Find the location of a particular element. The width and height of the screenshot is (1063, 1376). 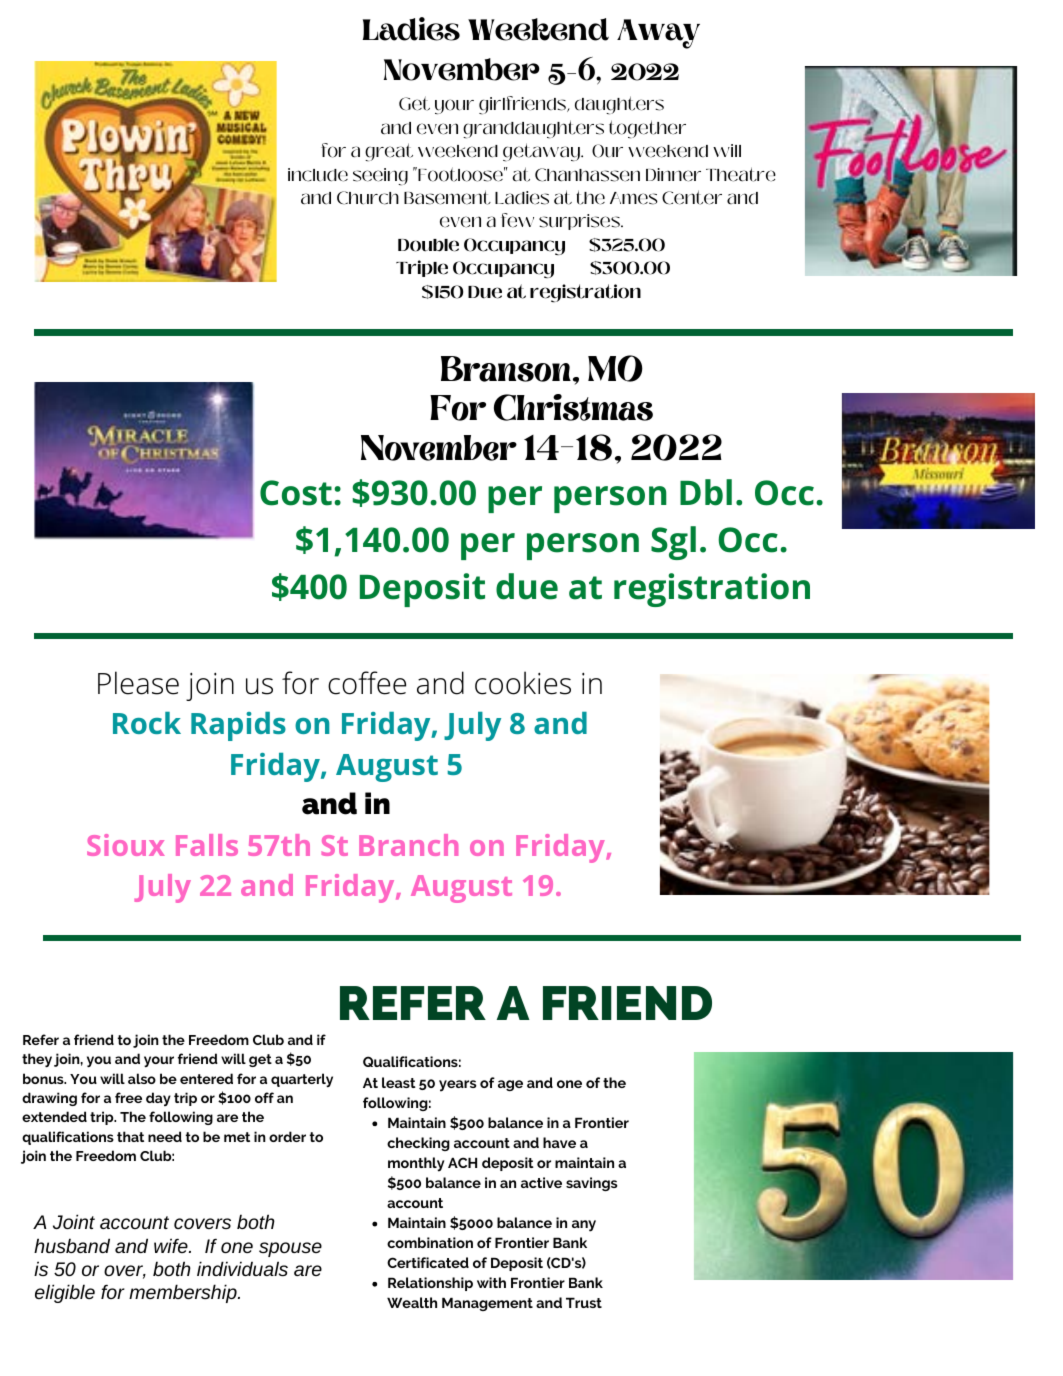

include is located at coordinates (318, 175).
